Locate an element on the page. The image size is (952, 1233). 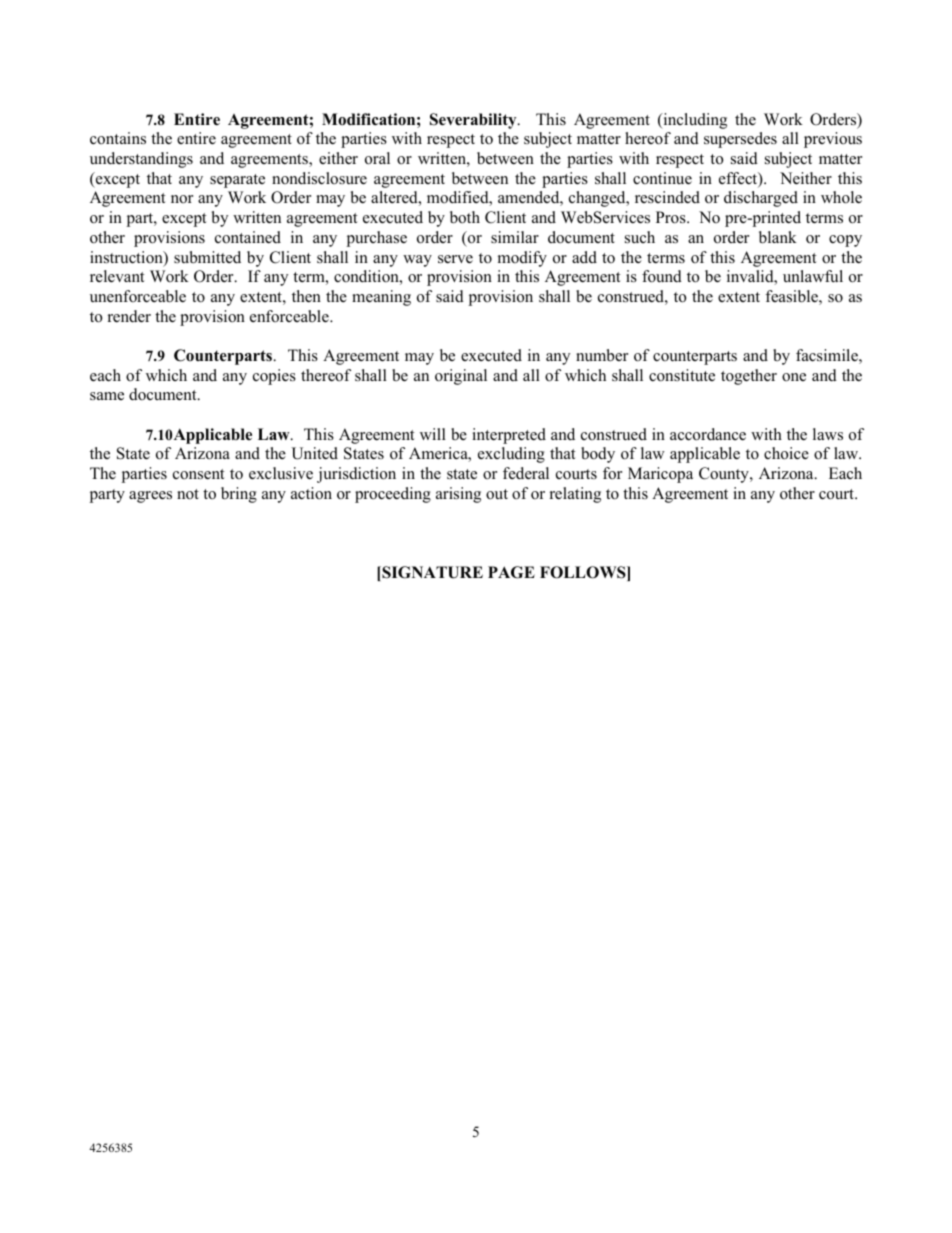
blank is located at coordinates (778, 237).
